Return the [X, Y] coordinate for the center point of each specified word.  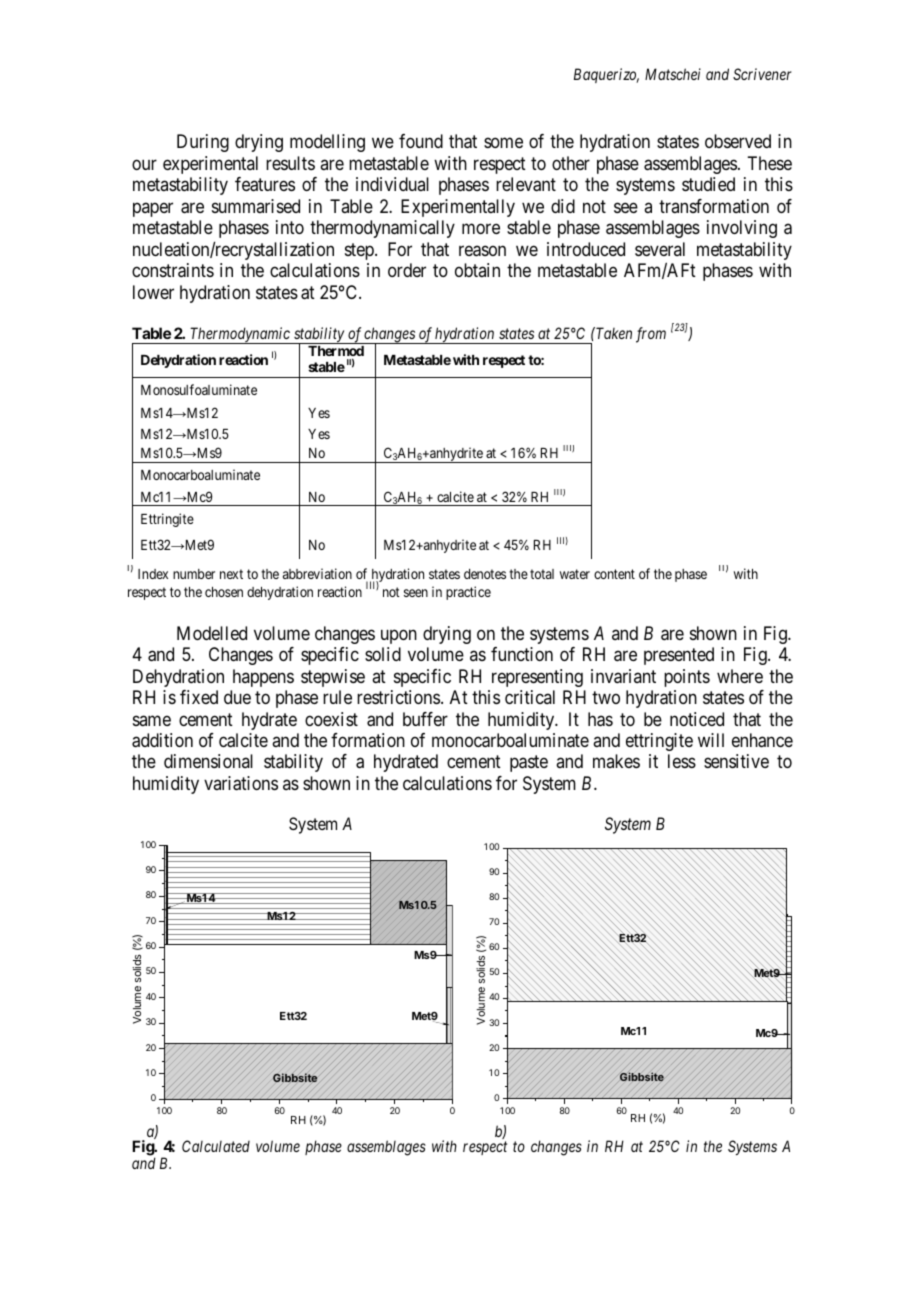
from [651, 335]
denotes [485, 574]
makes [616, 761]
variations [241, 783]
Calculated [216, 1146]
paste [529, 764]
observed [738, 141]
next [231, 574]
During [203, 143]
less [682, 761]
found [421, 141]
